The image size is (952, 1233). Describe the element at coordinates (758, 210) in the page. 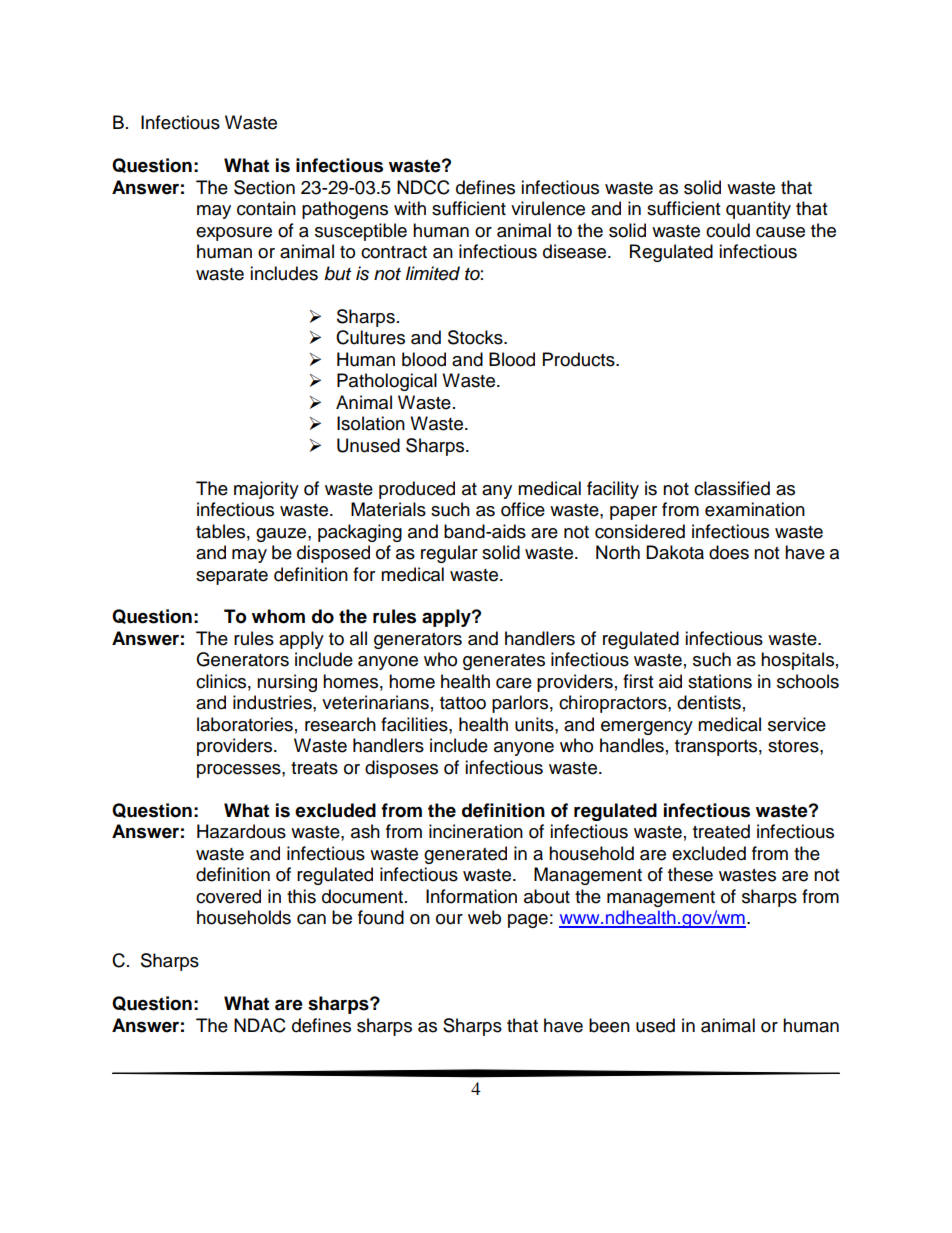

I see `quantity` at that location.
